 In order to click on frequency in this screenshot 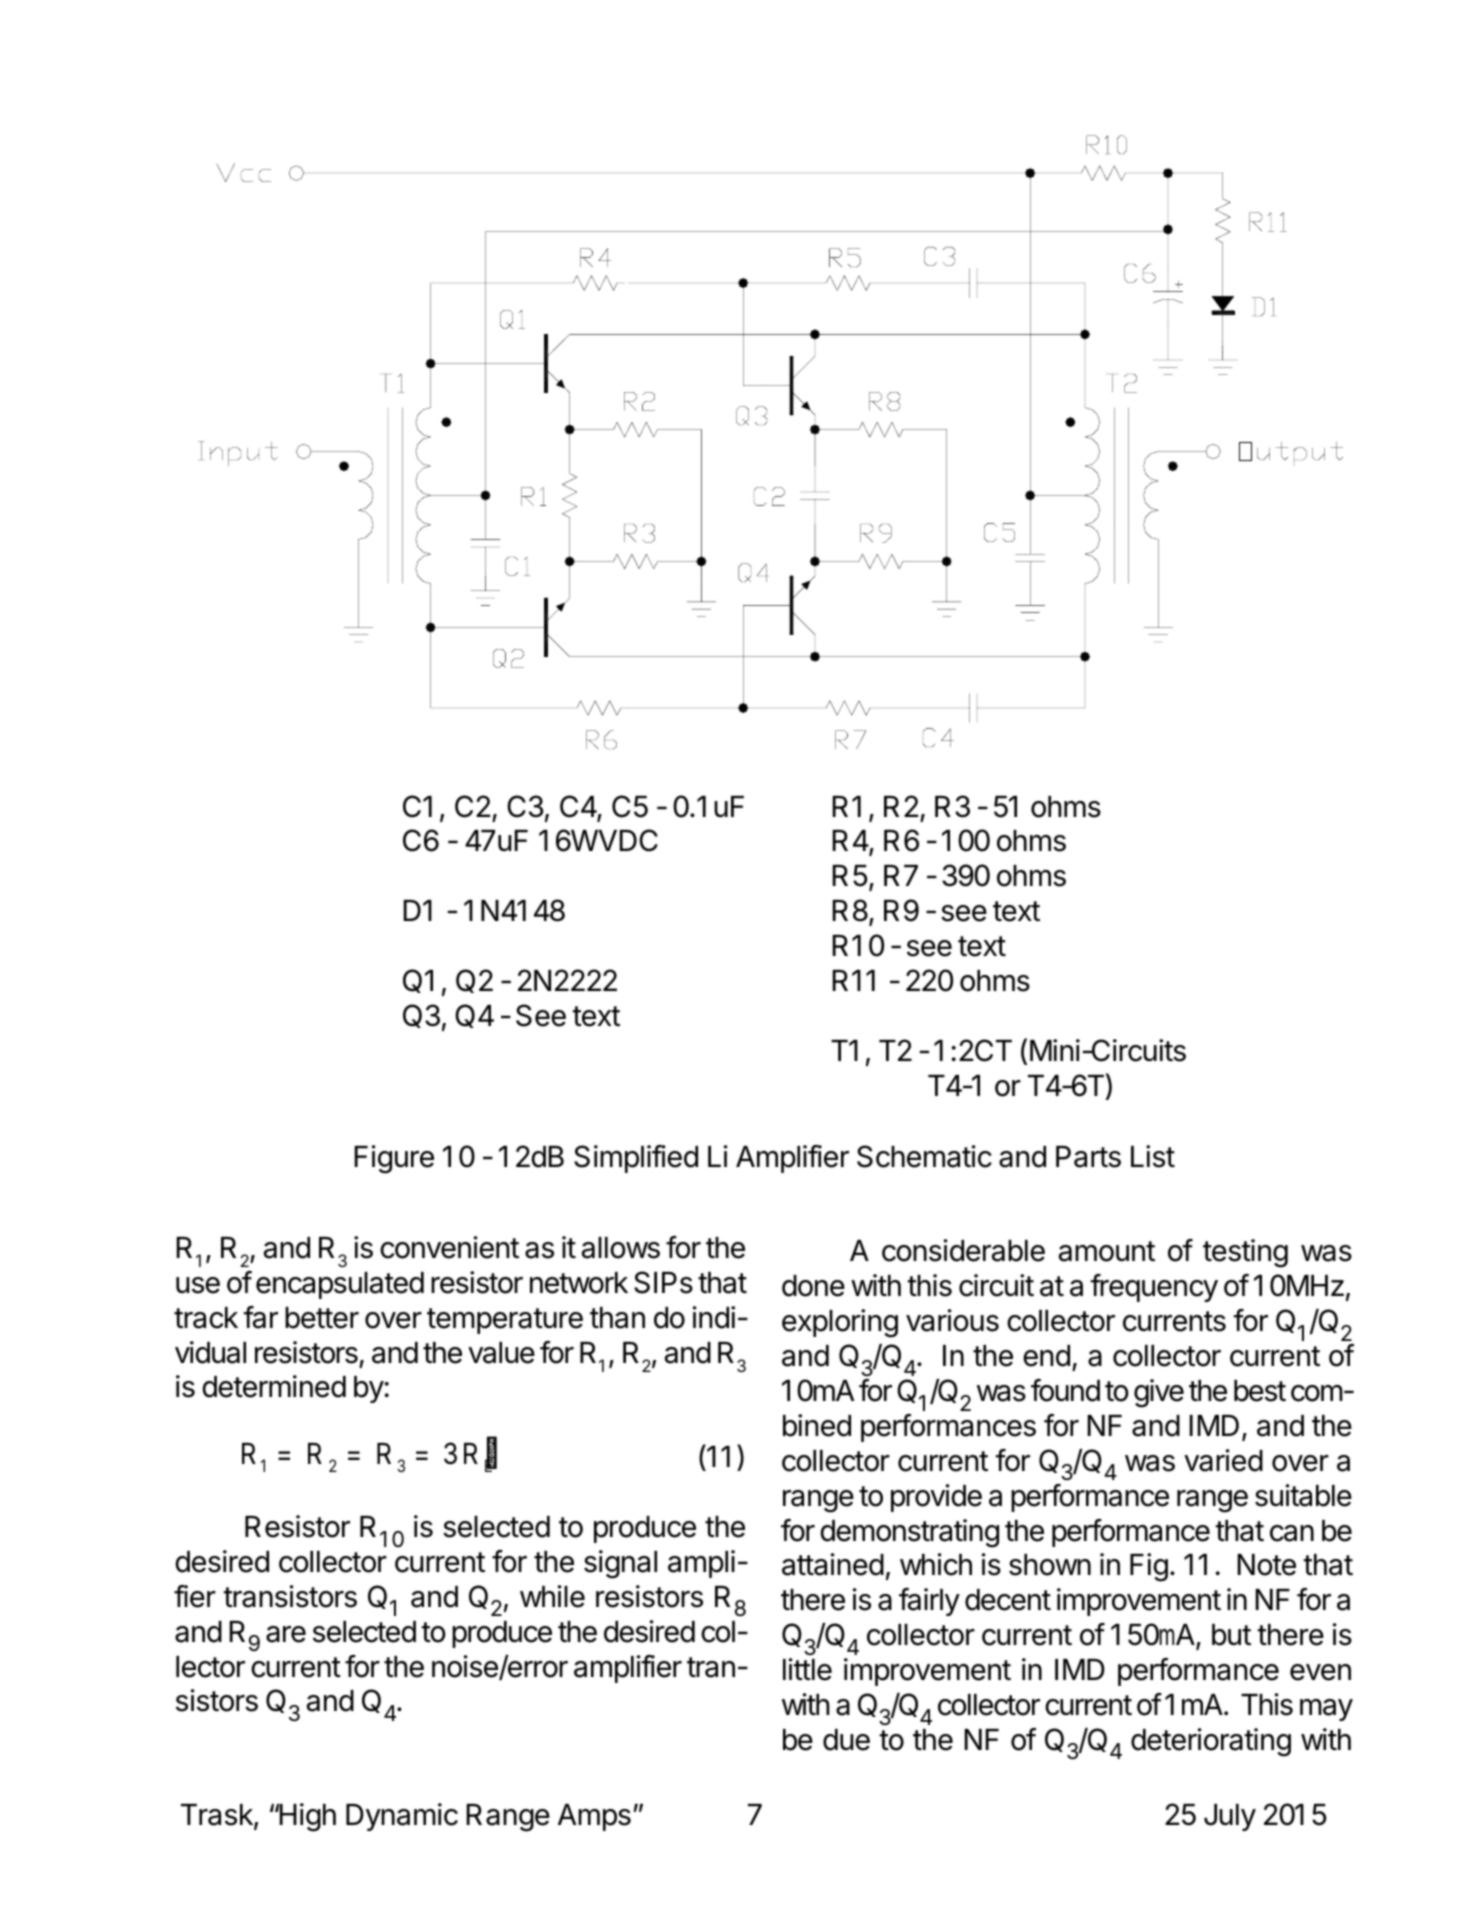, I will do `click(1154, 1288)`.
